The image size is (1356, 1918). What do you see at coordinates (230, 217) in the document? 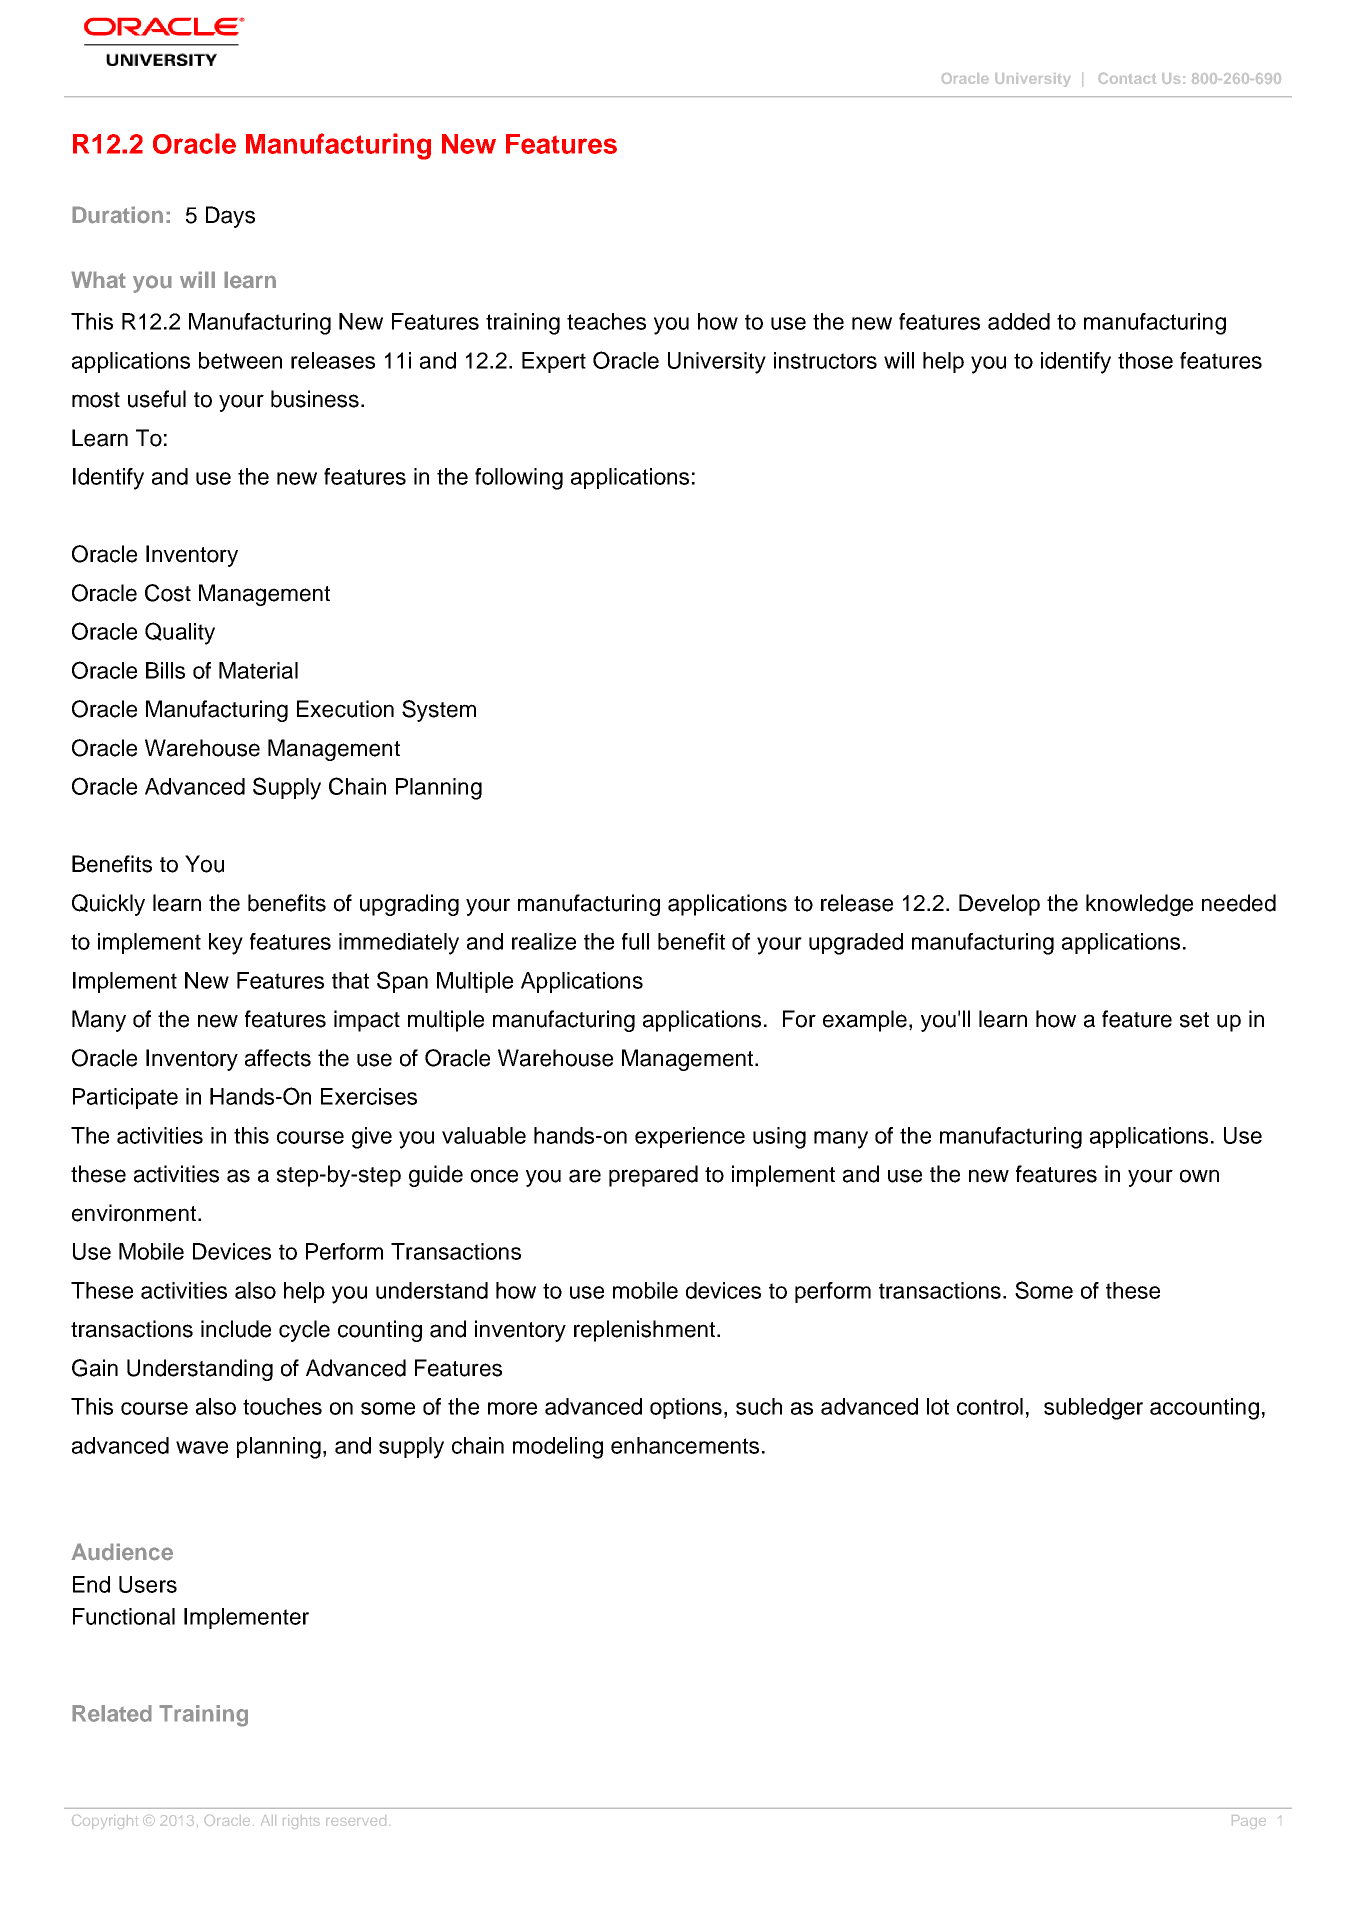
I see `Days` at bounding box center [230, 217].
